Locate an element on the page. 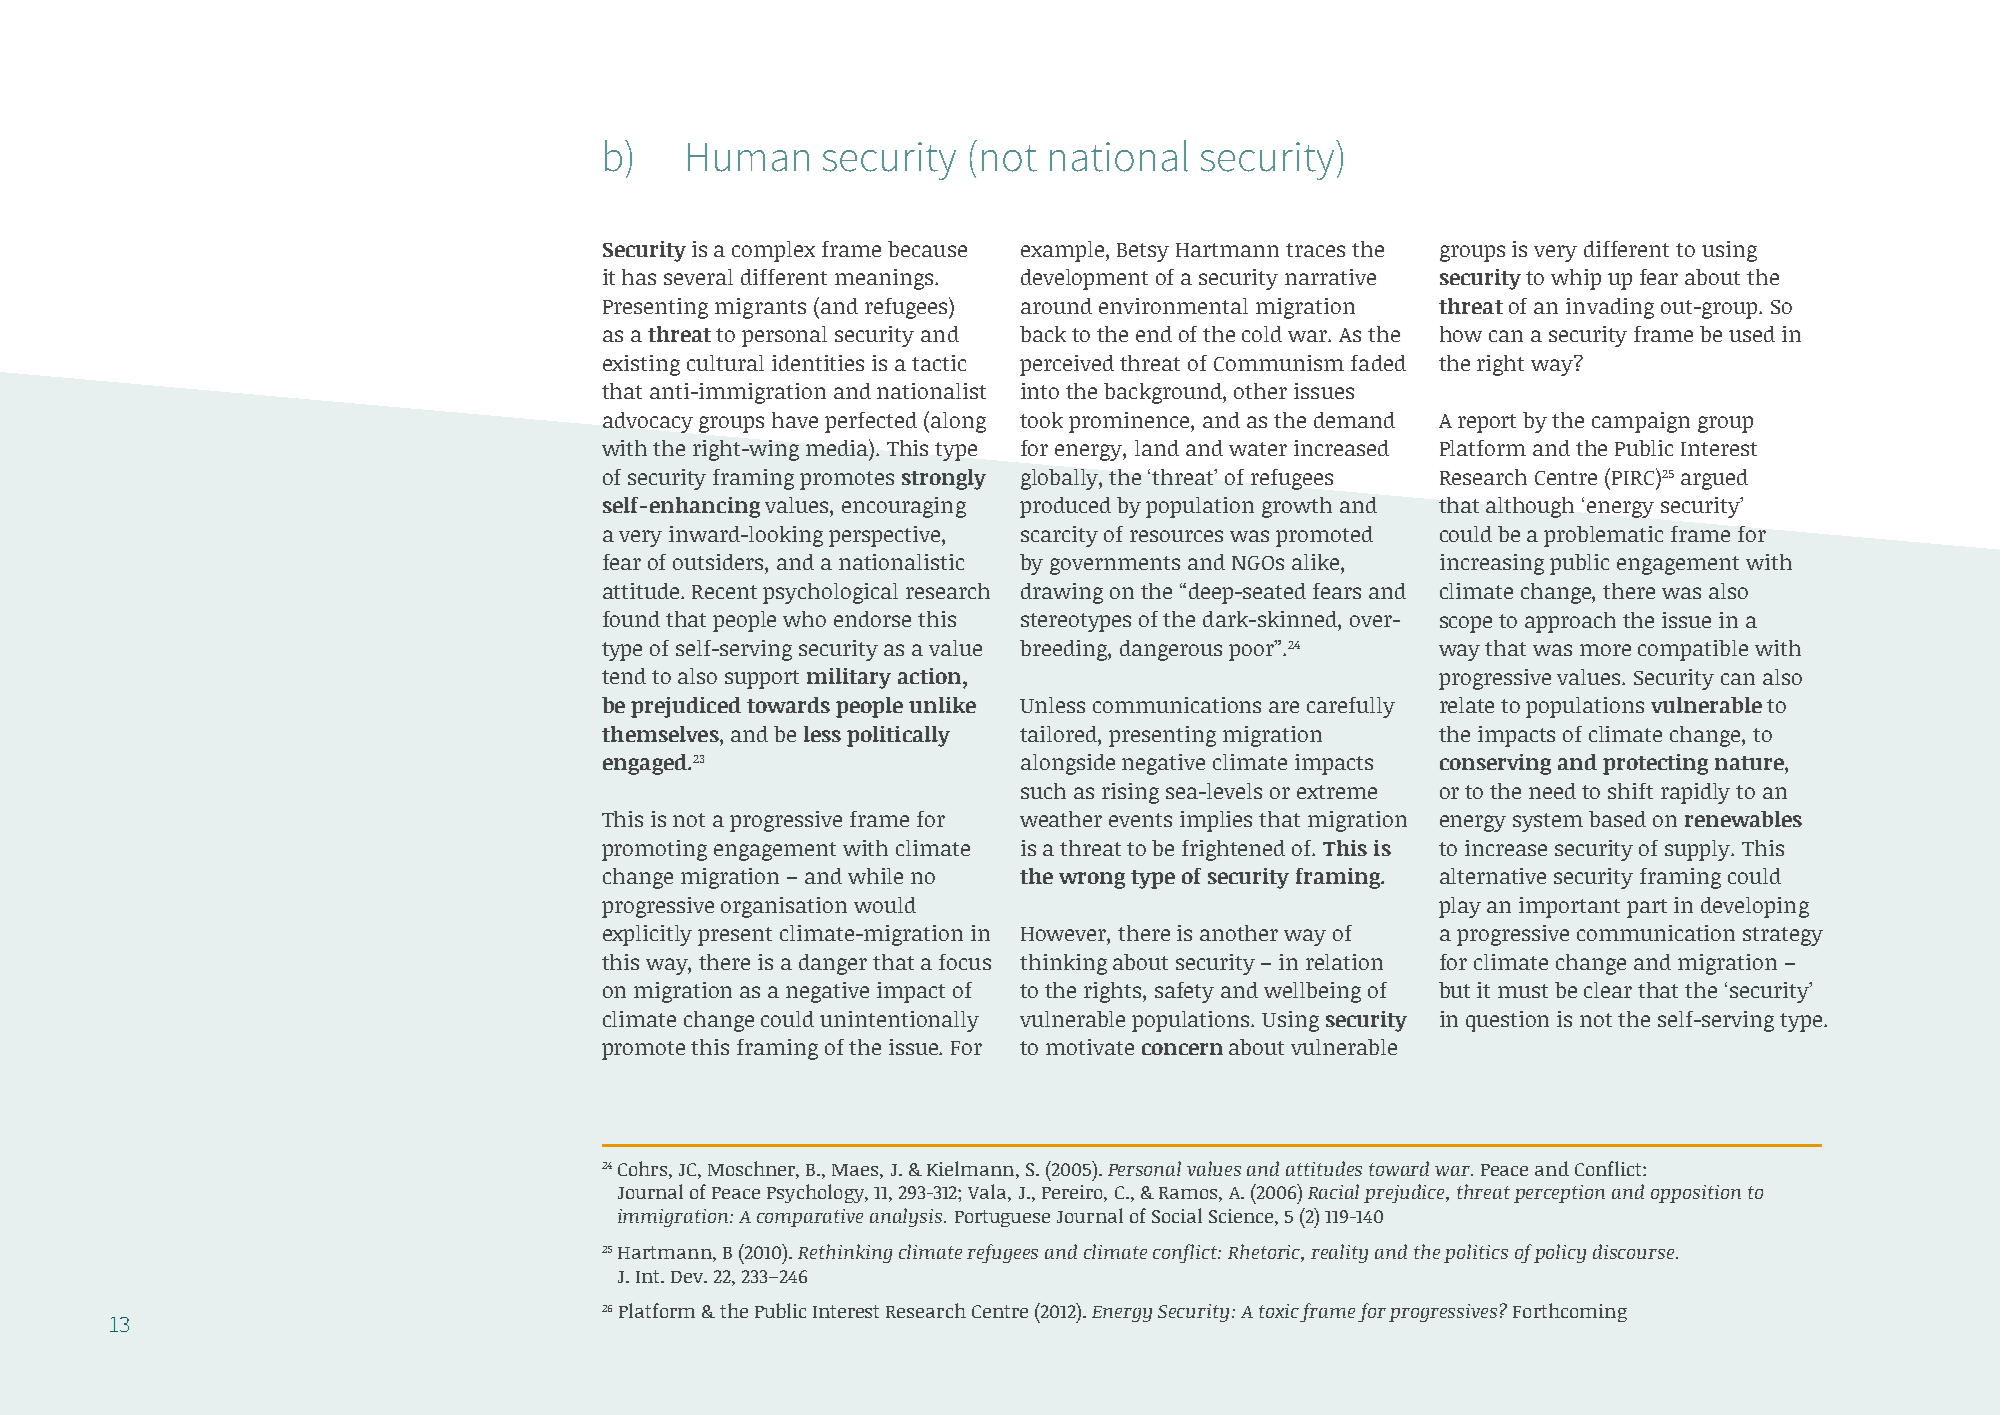  Recent is located at coordinates (724, 592).
